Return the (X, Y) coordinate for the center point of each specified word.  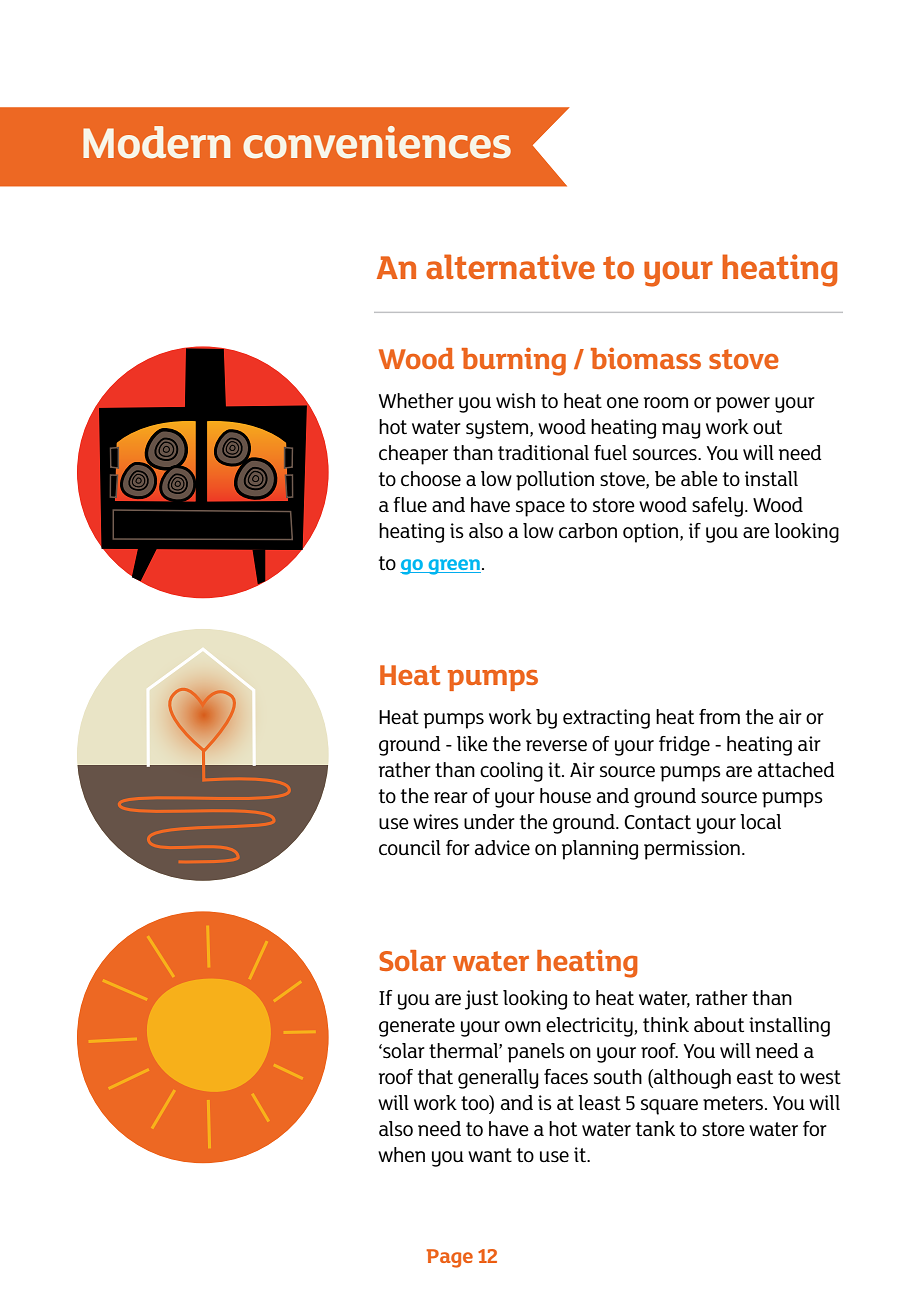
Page (449, 1258)
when (401, 1154)
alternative (510, 266)
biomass (646, 358)
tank (655, 1128)
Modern (156, 142)
